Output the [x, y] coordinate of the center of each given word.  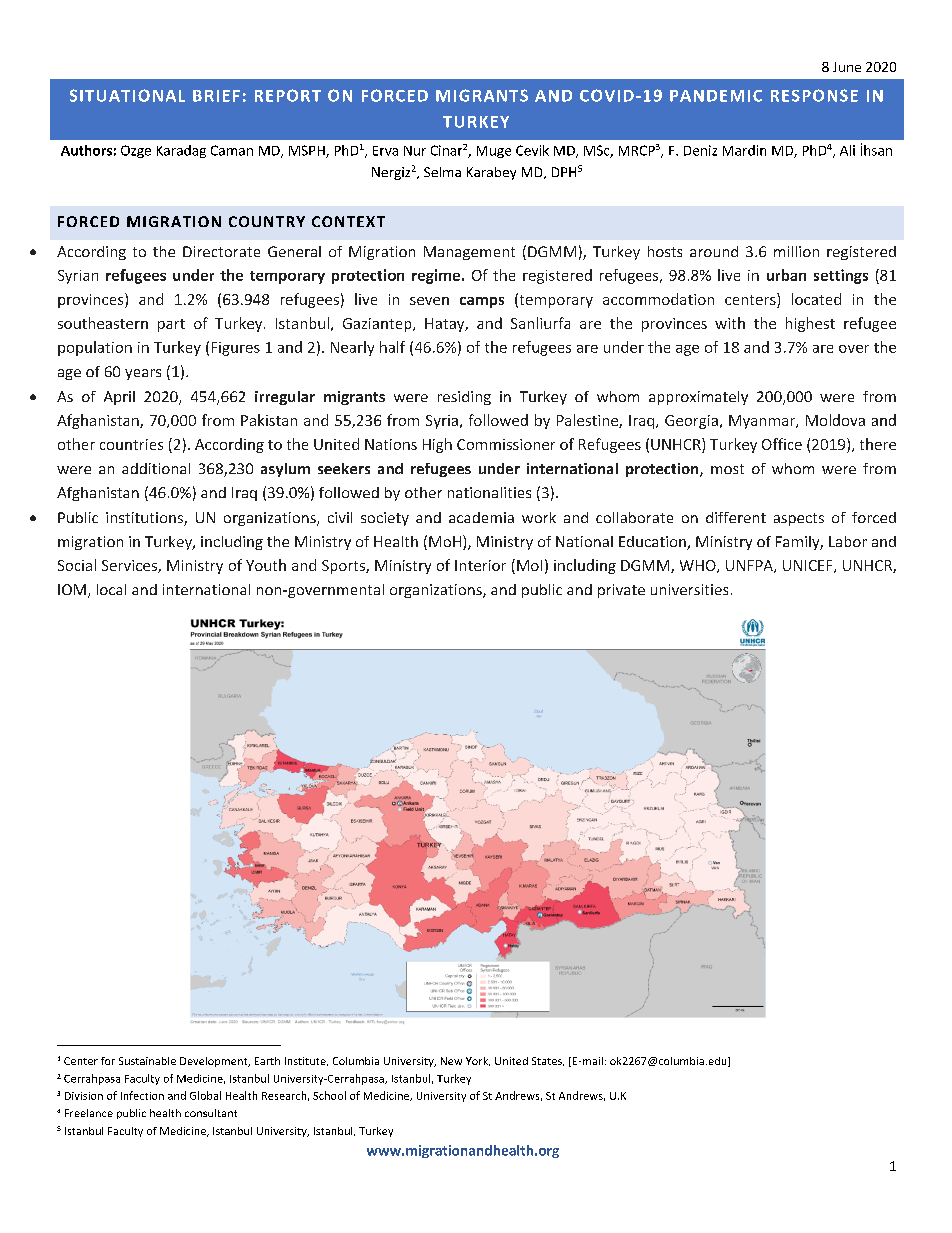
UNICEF [809, 566]
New [451, 1061]
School [329, 1095]
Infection [142, 1095]
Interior [480, 565]
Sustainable [147, 1061]
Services [130, 566]
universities [689, 589]
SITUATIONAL [127, 95]
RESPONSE [814, 95]
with [730, 323]
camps [482, 302]
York [478, 1061]
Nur [415, 151]
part [171, 325]
